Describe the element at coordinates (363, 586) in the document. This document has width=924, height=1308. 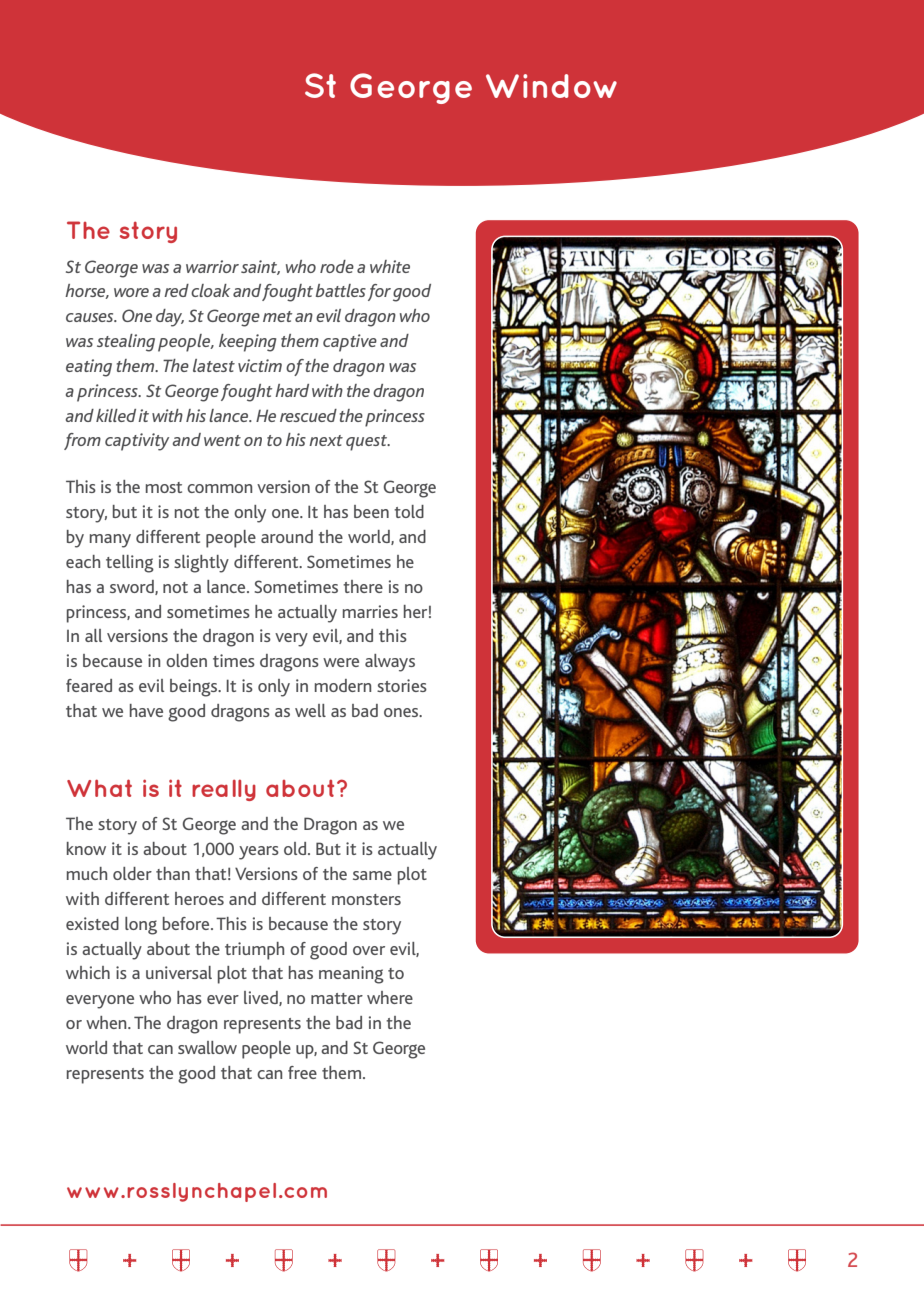
I see `there` at that location.
